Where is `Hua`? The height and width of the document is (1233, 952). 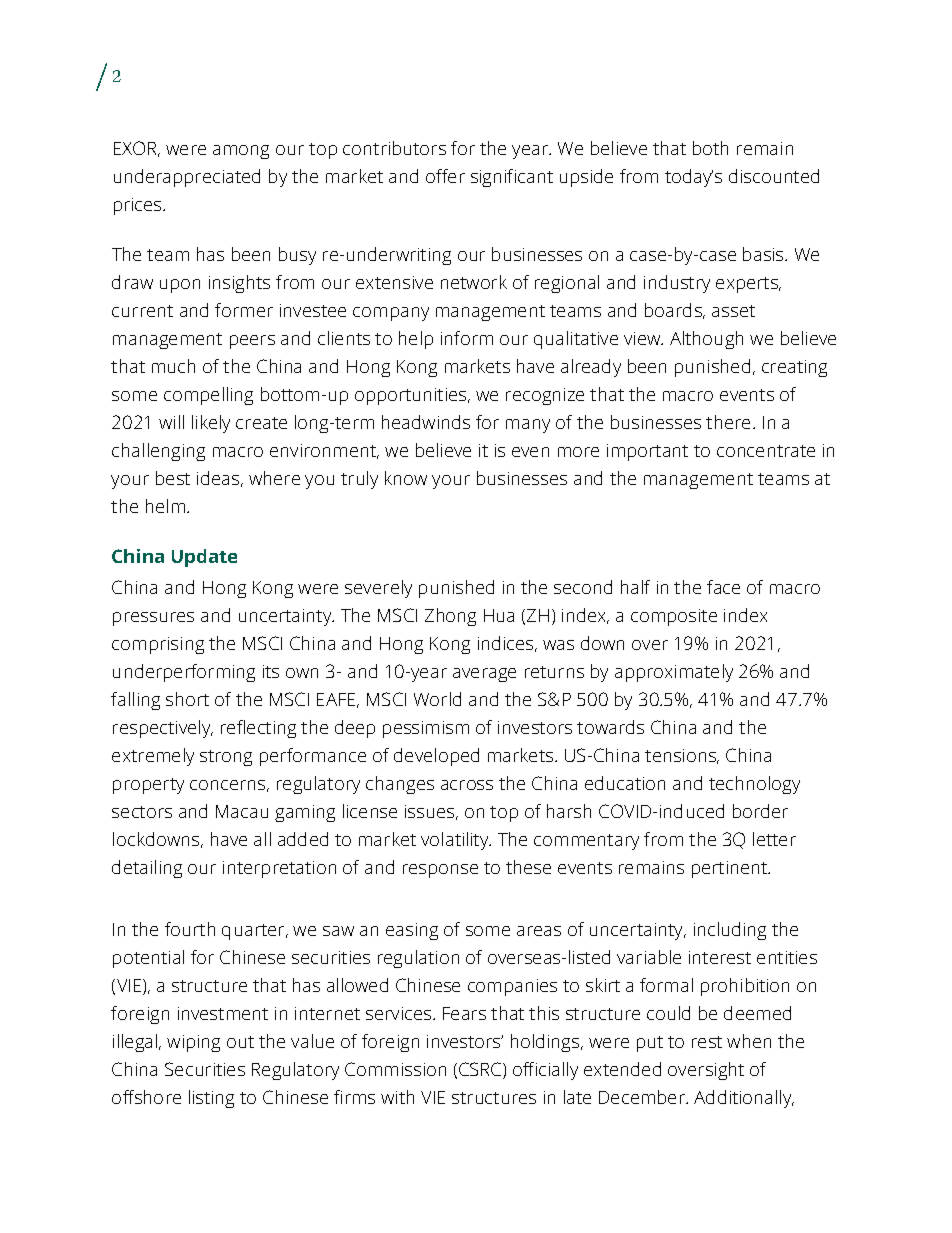 Hua is located at coordinates (499, 615).
